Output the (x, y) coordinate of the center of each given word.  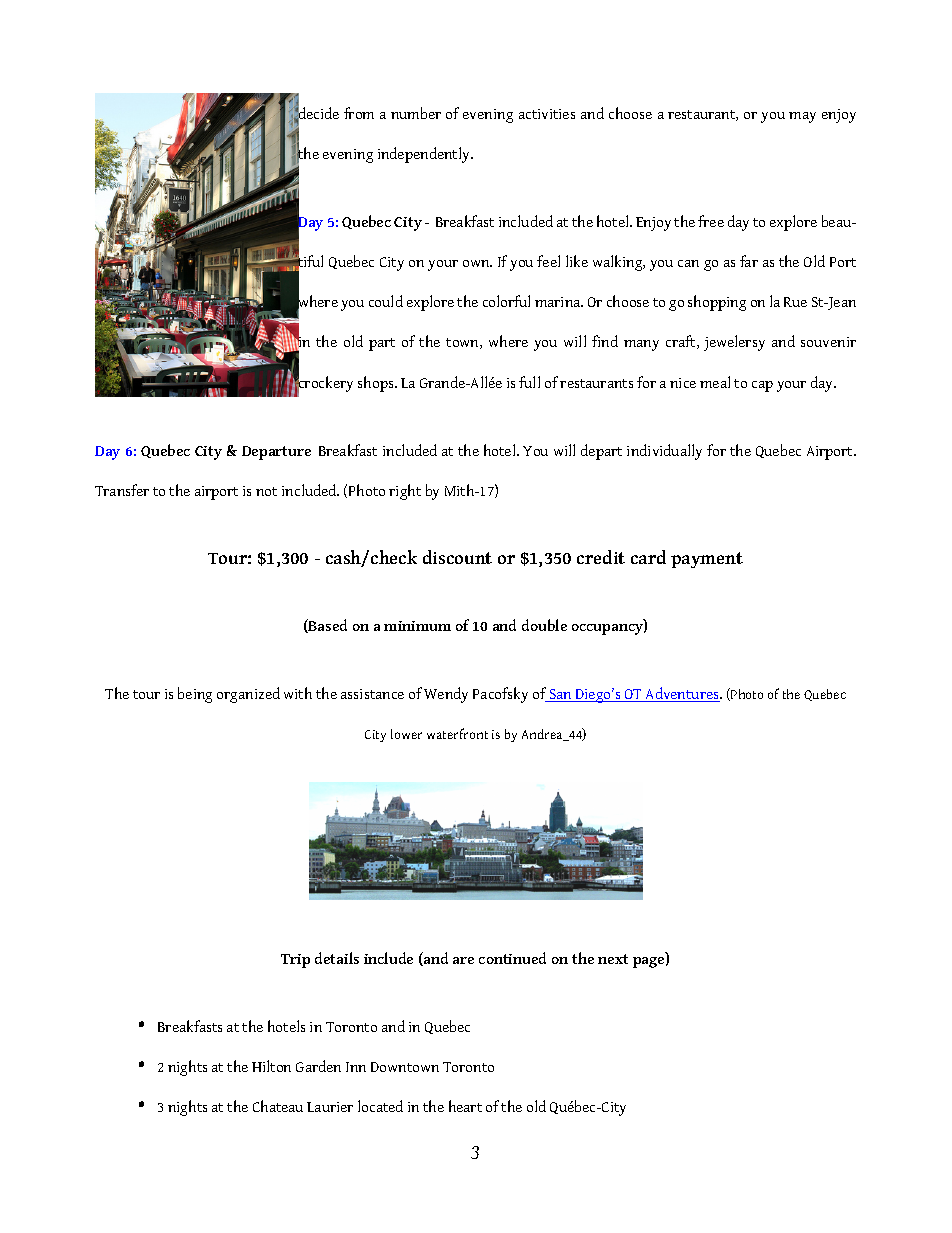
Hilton (271, 1066)
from (359, 113)
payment (707, 560)
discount (457, 557)
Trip (295, 961)
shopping (717, 303)
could (386, 301)
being (195, 695)
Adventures (682, 694)
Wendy (446, 695)
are (463, 960)
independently (425, 155)
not (266, 491)
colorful (506, 301)
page (650, 962)
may (802, 117)
